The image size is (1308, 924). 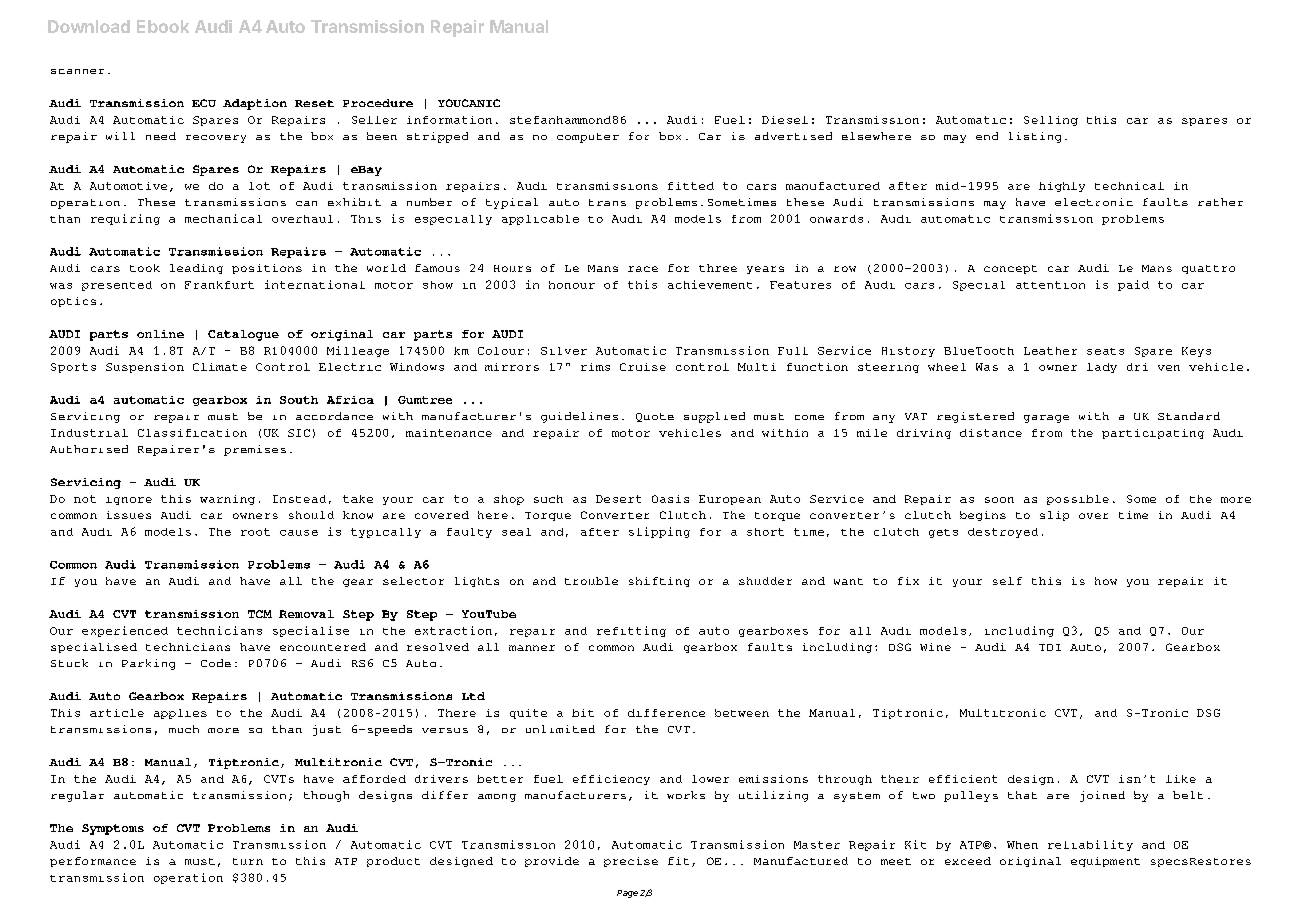 I want to click on precise, so click(x=631, y=862).
